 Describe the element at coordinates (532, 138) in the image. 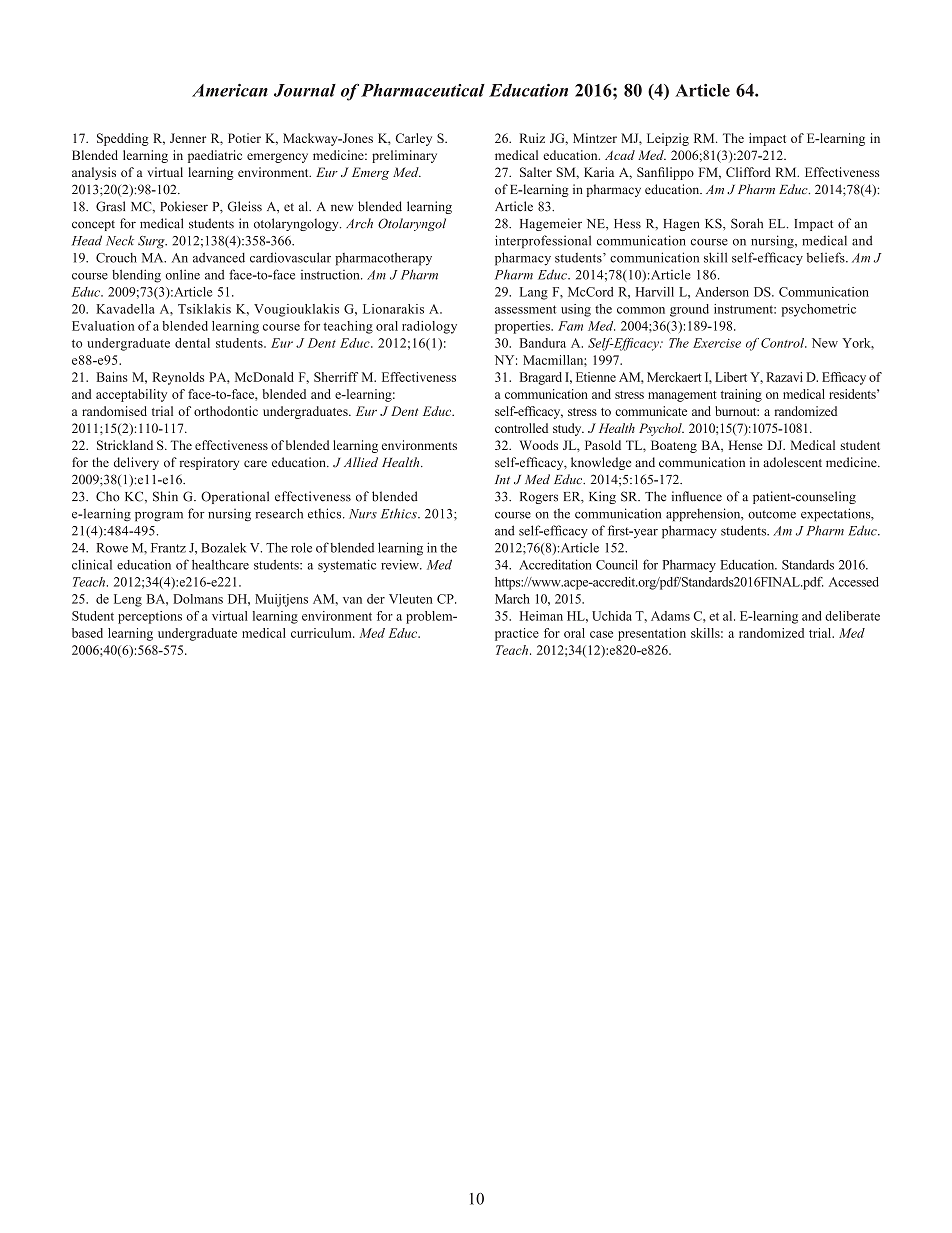

I see `Ruiz` at that location.
